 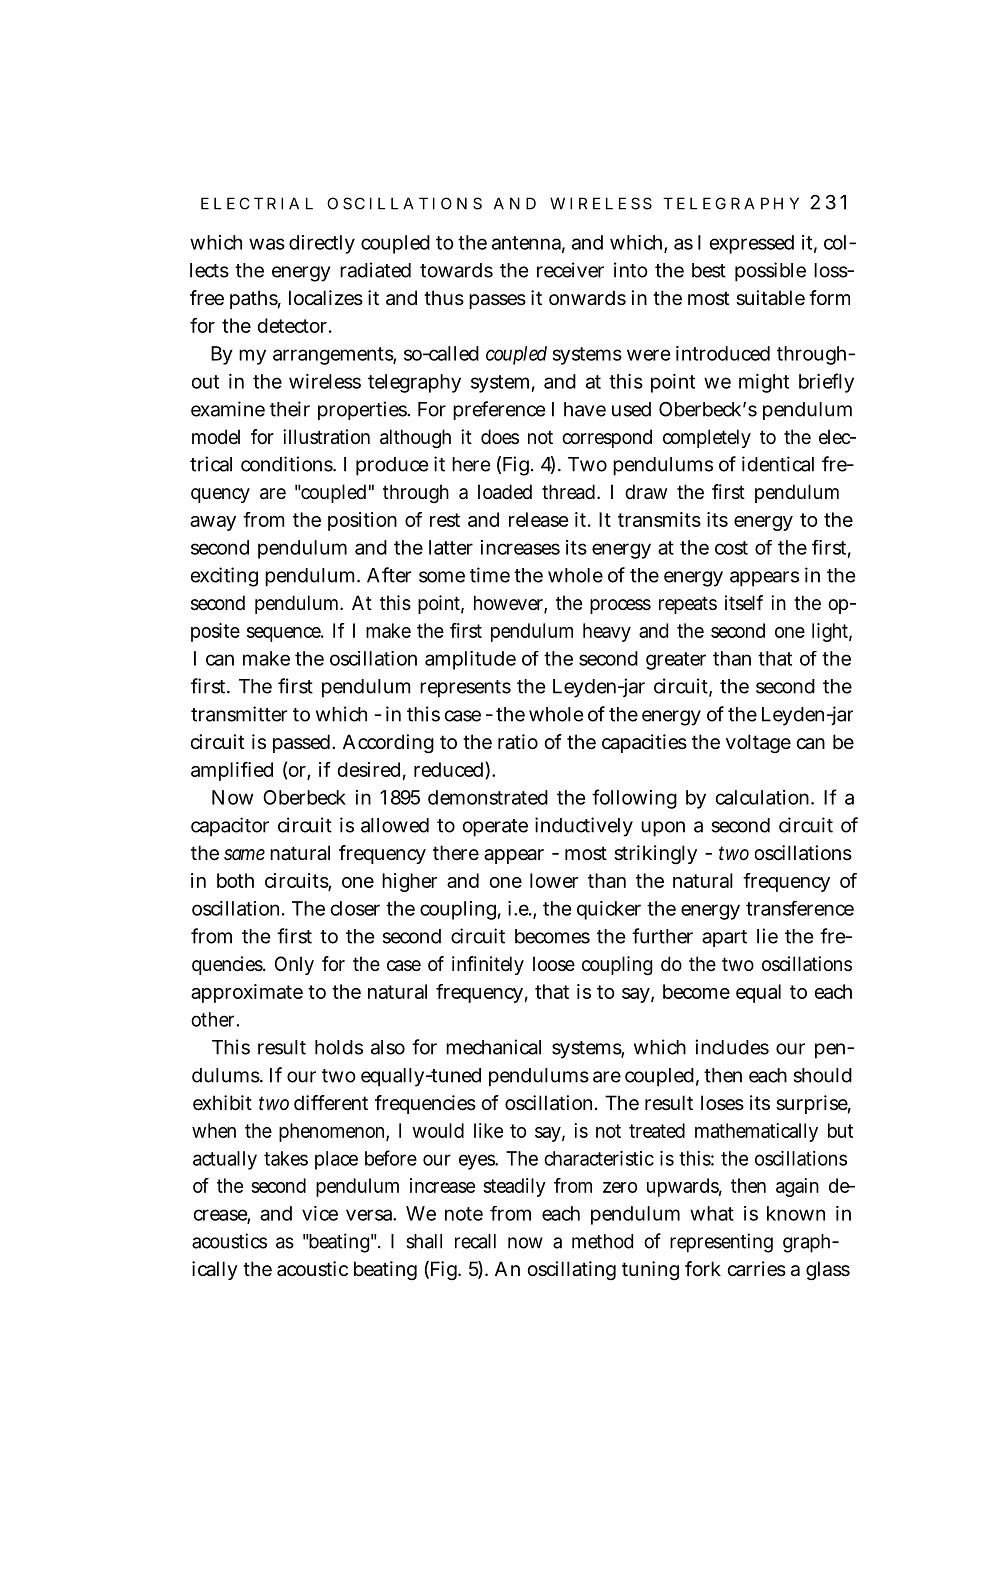 I want to click on demonstrated, so click(x=488, y=797).
